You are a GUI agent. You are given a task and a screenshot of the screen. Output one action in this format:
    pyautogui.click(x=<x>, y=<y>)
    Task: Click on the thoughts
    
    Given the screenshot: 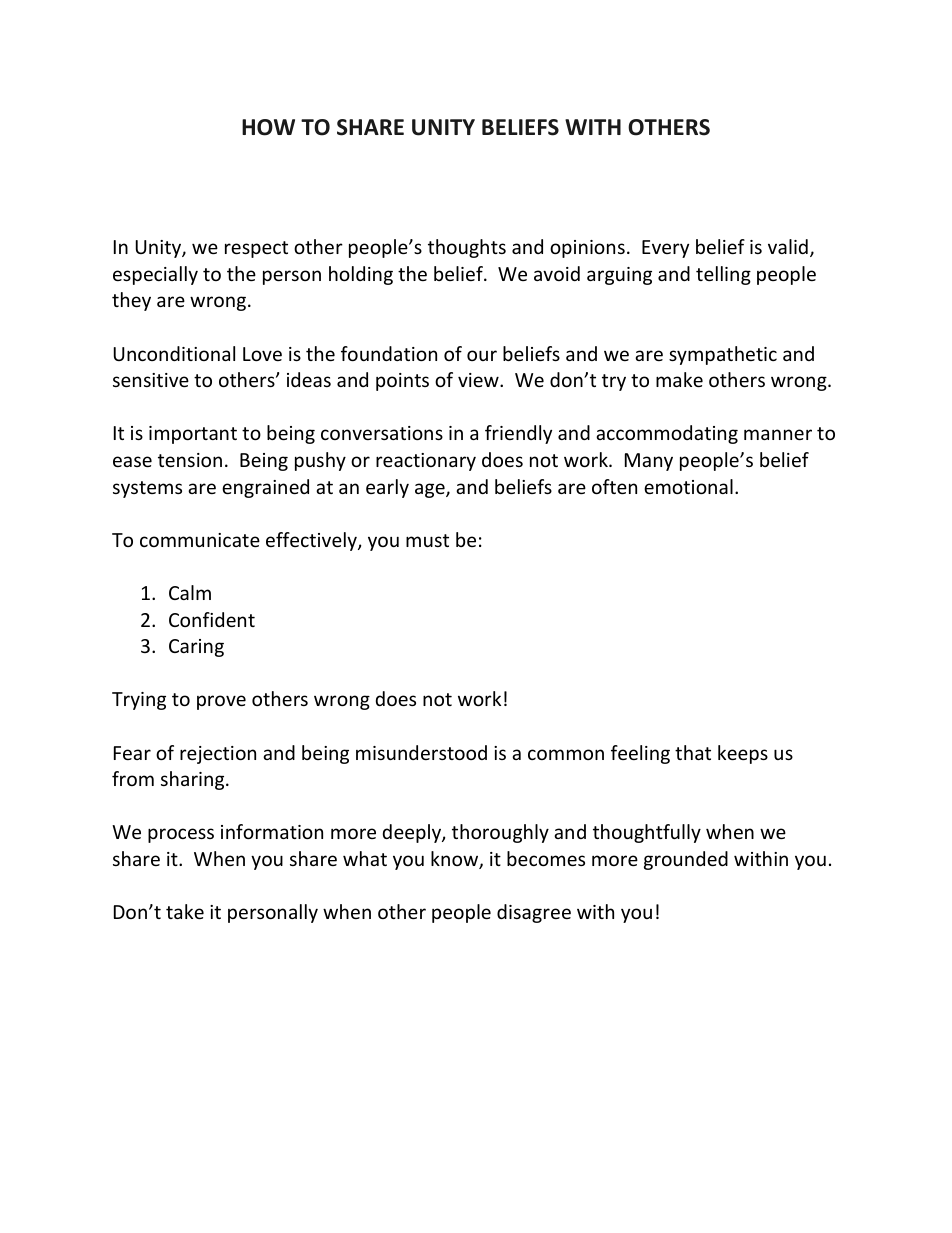 What is the action you would take?
    pyautogui.click(x=467, y=248)
